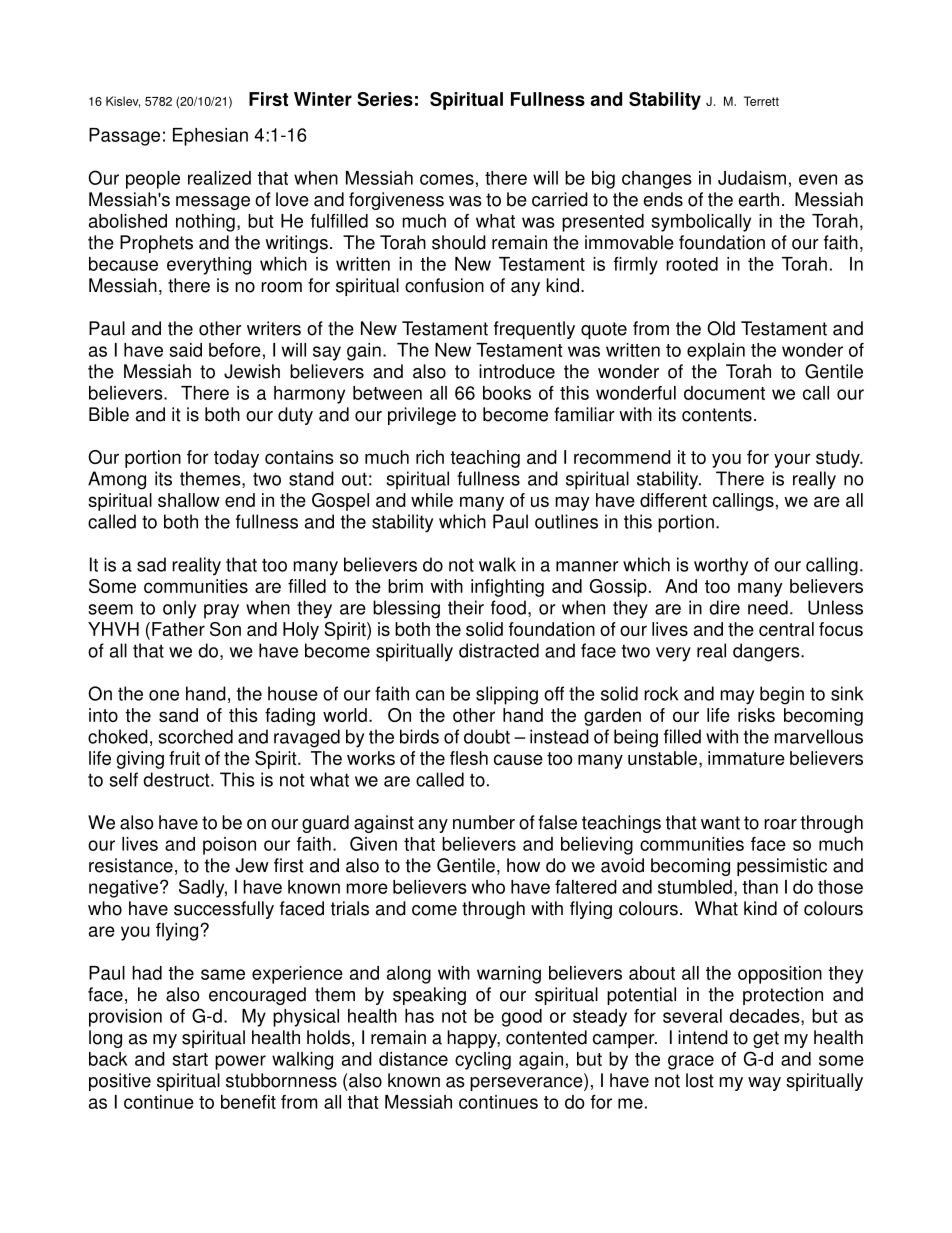 The image size is (952, 1233). What do you see at coordinates (210, 137) in the page?
I see `Ephesian` at bounding box center [210, 137].
